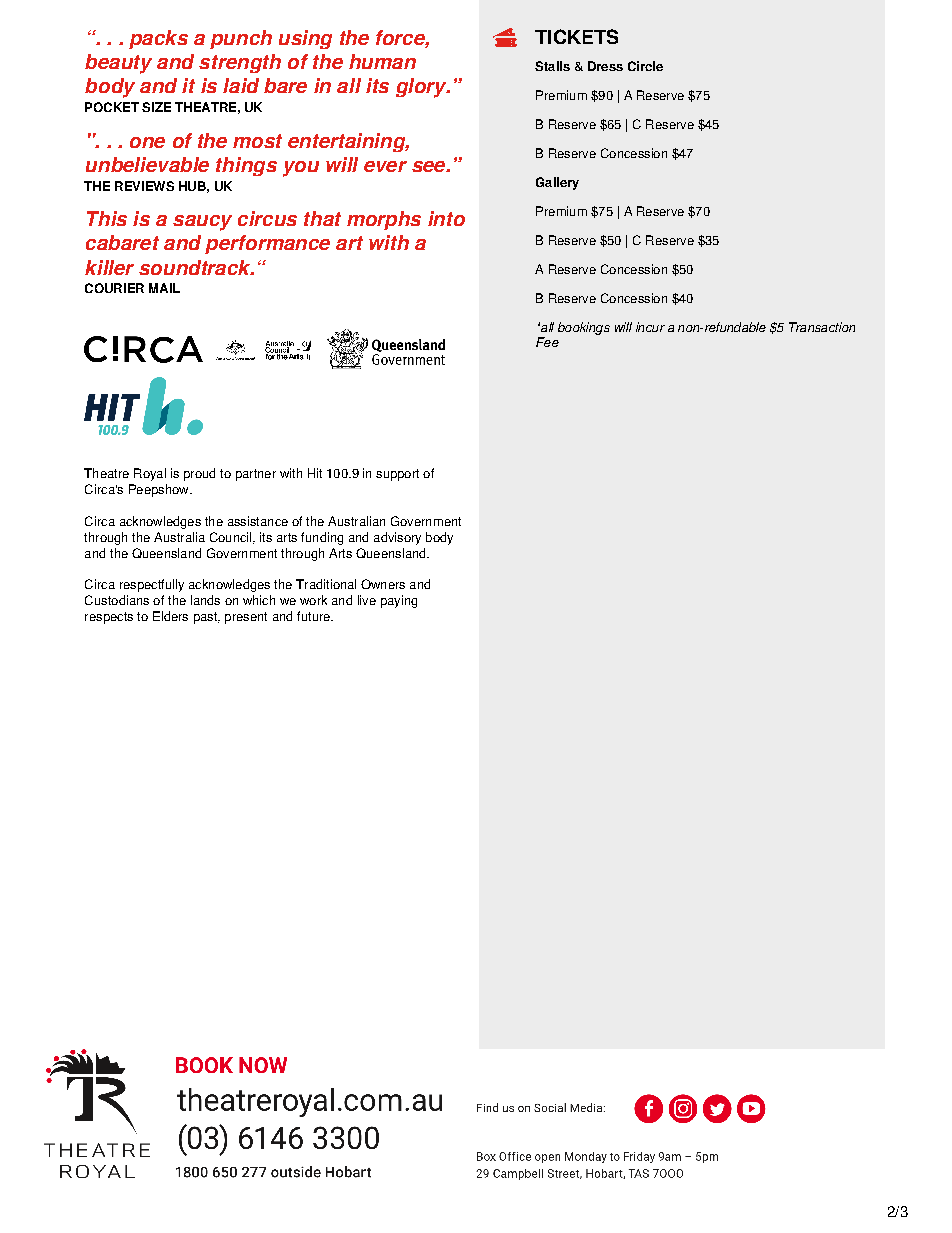 The height and width of the image is (1233, 952). I want to click on Owners, so click(383, 584).
